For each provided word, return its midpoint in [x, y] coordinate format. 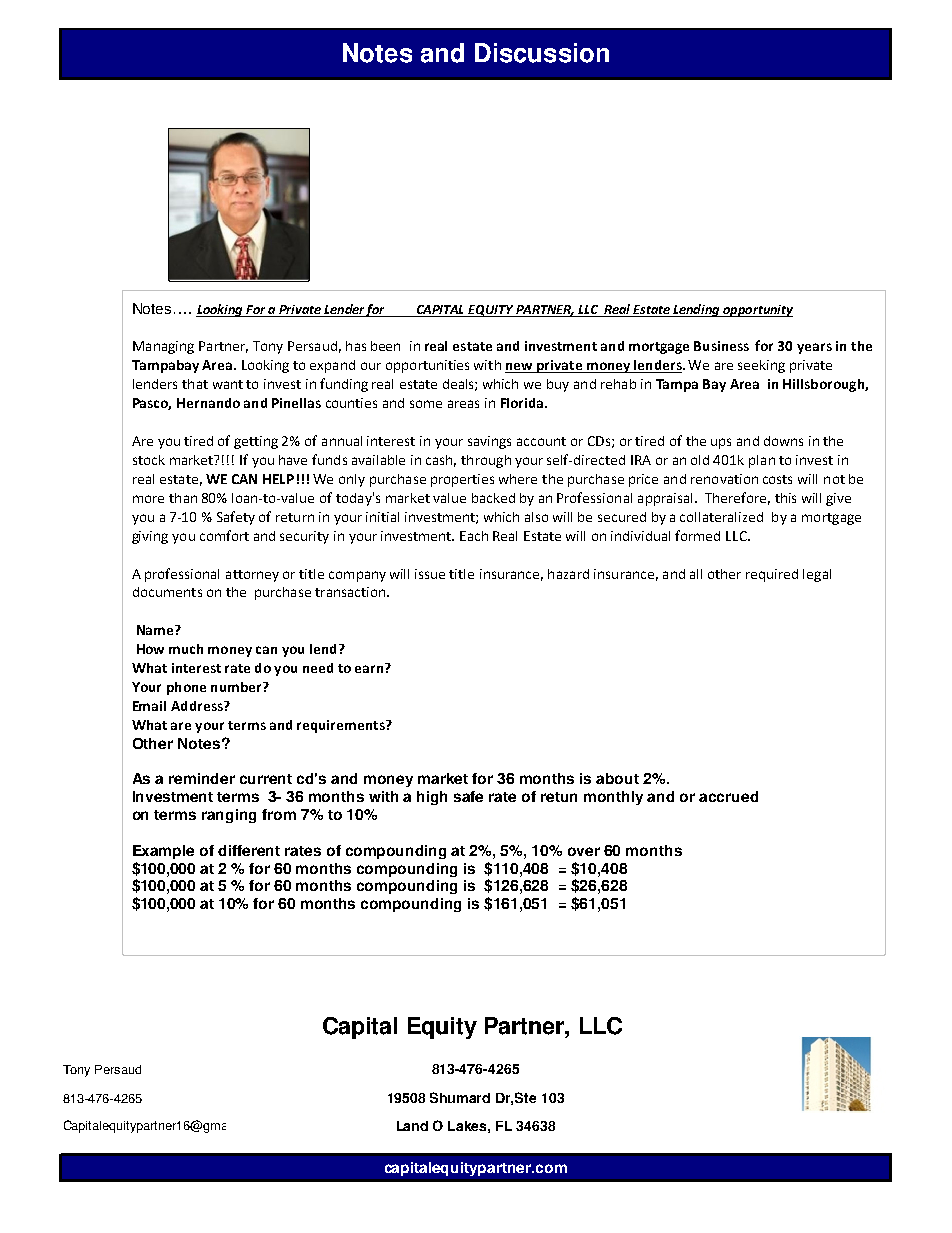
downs [783, 441]
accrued [728, 796]
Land [412, 1126]
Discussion [542, 53]
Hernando [208, 403]
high [432, 798]
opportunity [757, 311]
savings [489, 442]
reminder [202, 778]
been [385, 346]
